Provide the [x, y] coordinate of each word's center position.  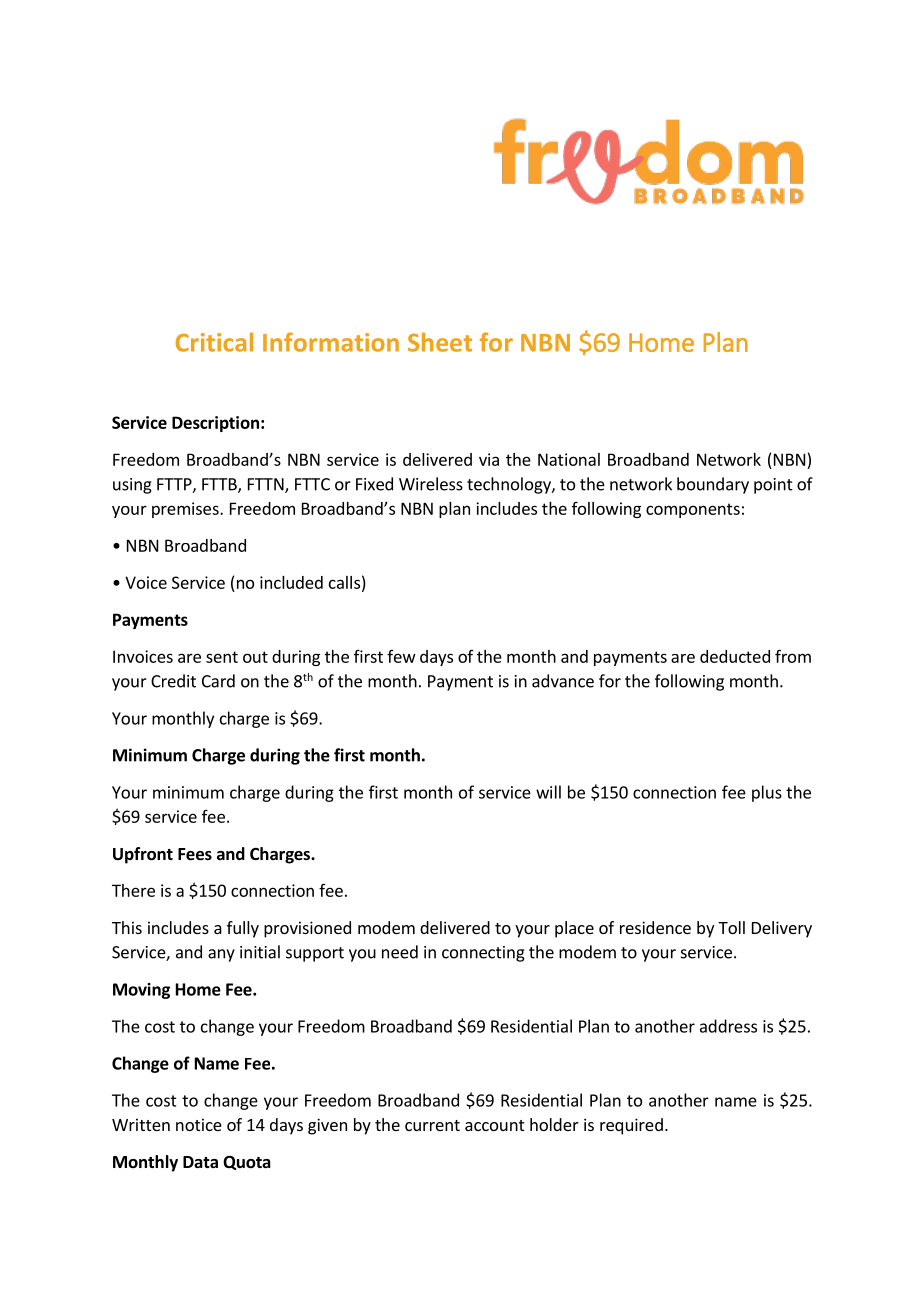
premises [186, 510]
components [693, 510]
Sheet [440, 342]
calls [344, 582]
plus [767, 793]
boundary [713, 485]
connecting [483, 954]
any [221, 955]
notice [199, 1124]
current [432, 1125]
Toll [731, 927]
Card [218, 681]
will [548, 792]
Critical [214, 342]
